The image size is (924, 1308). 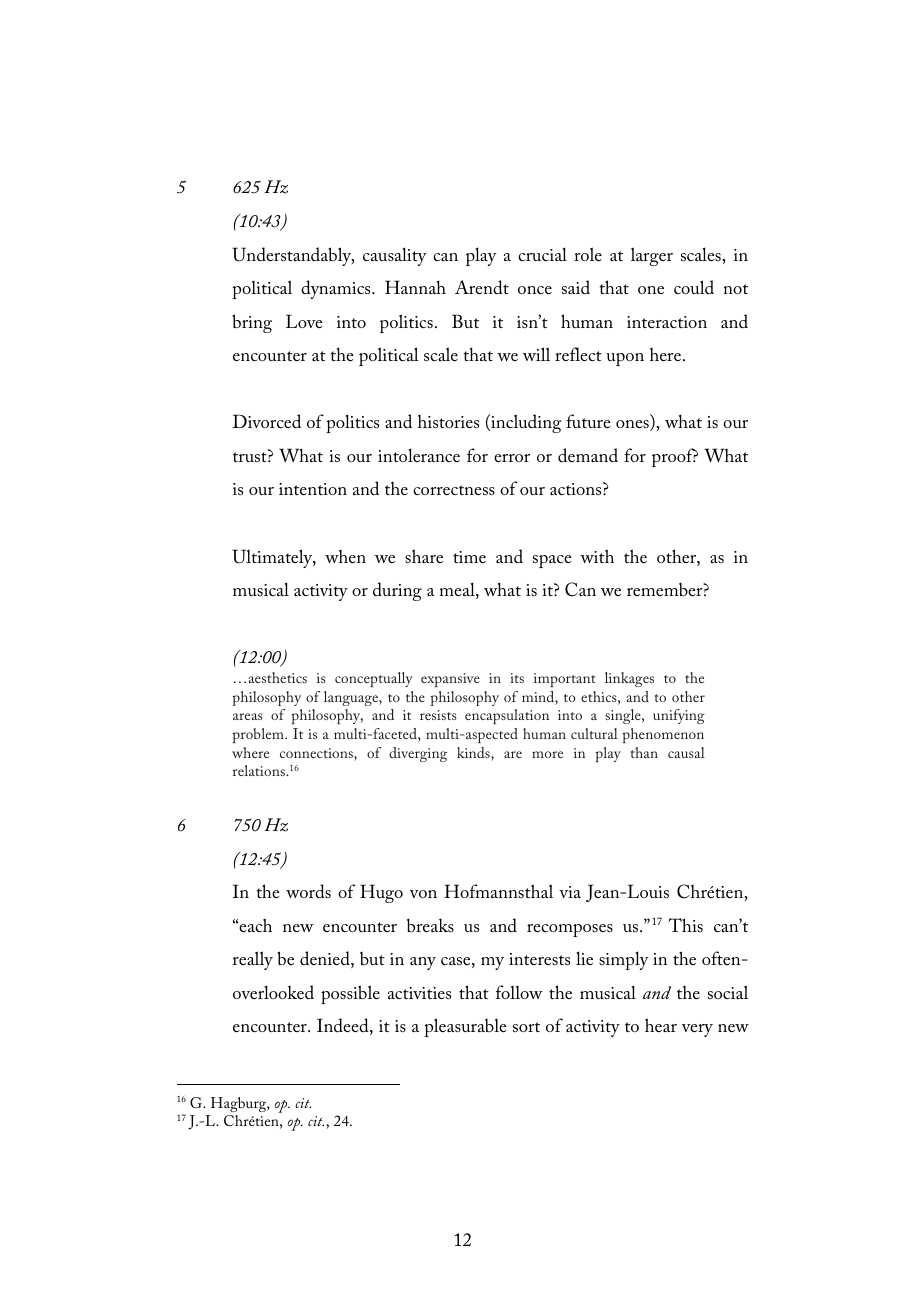 What do you see at coordinates (308, 891) in the image?
I see `words` at bounding box center [308, 891].
